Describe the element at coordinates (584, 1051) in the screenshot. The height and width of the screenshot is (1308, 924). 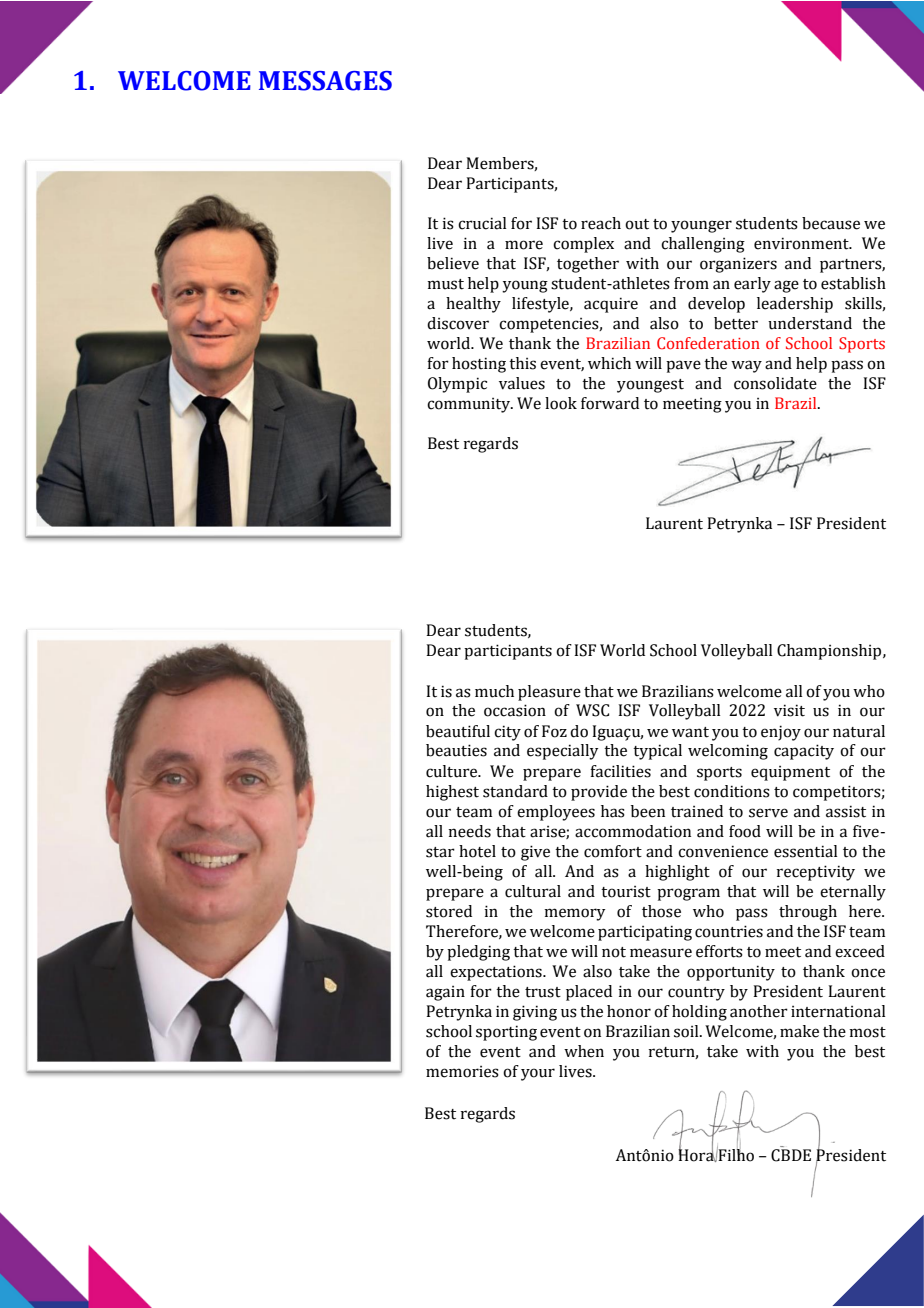
I see `when` at that location.
